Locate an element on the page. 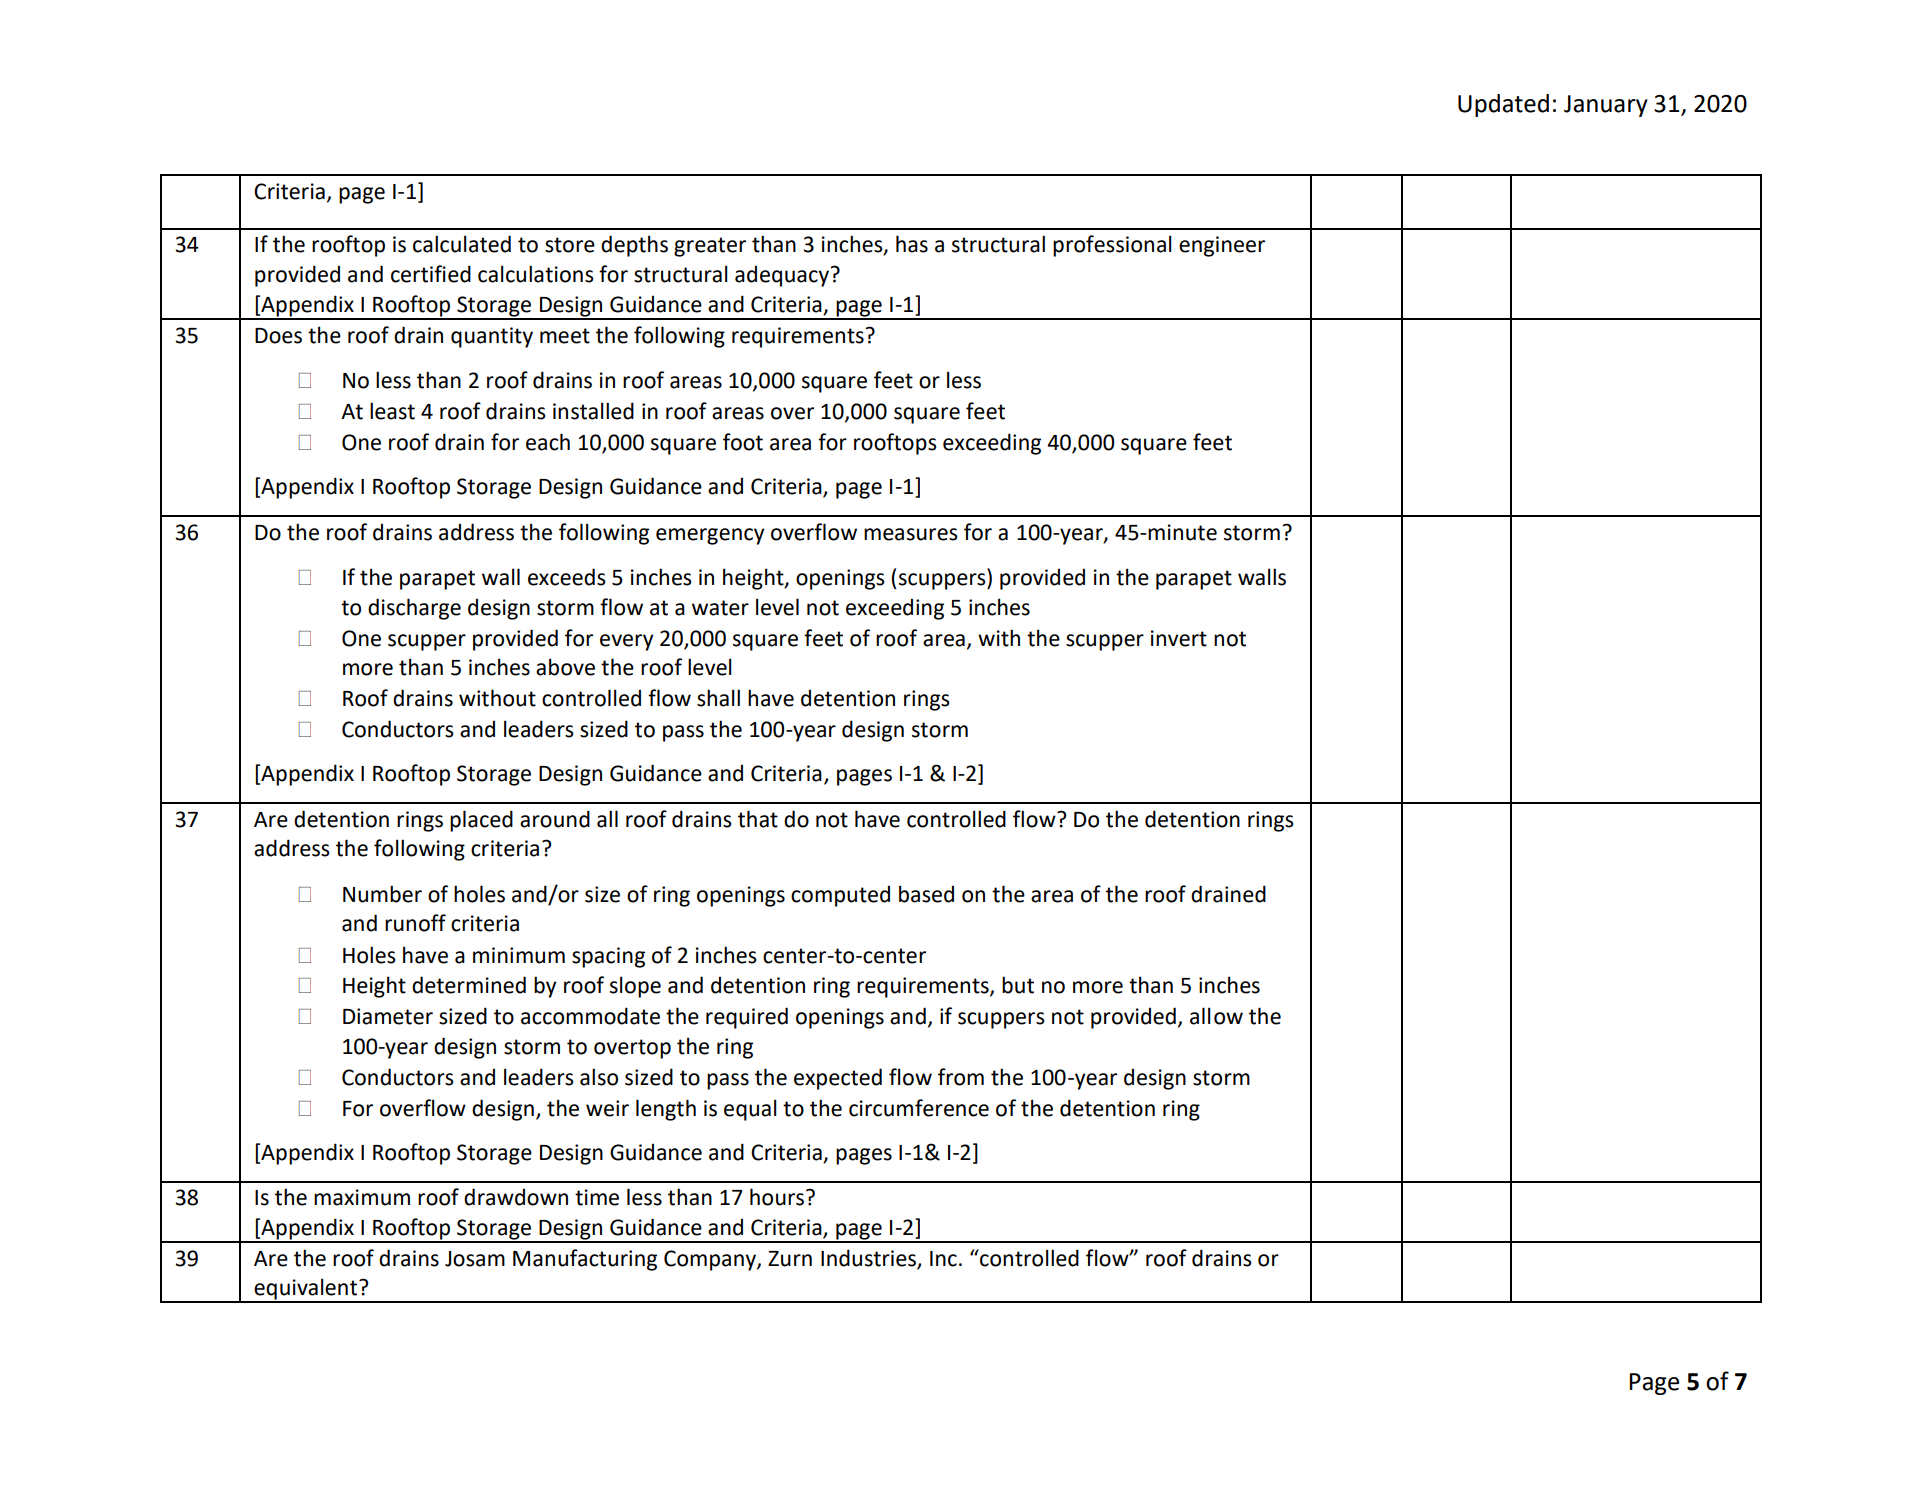 This document has width=1922, height=1485. maximum is located at coordinates (362, 1197).
